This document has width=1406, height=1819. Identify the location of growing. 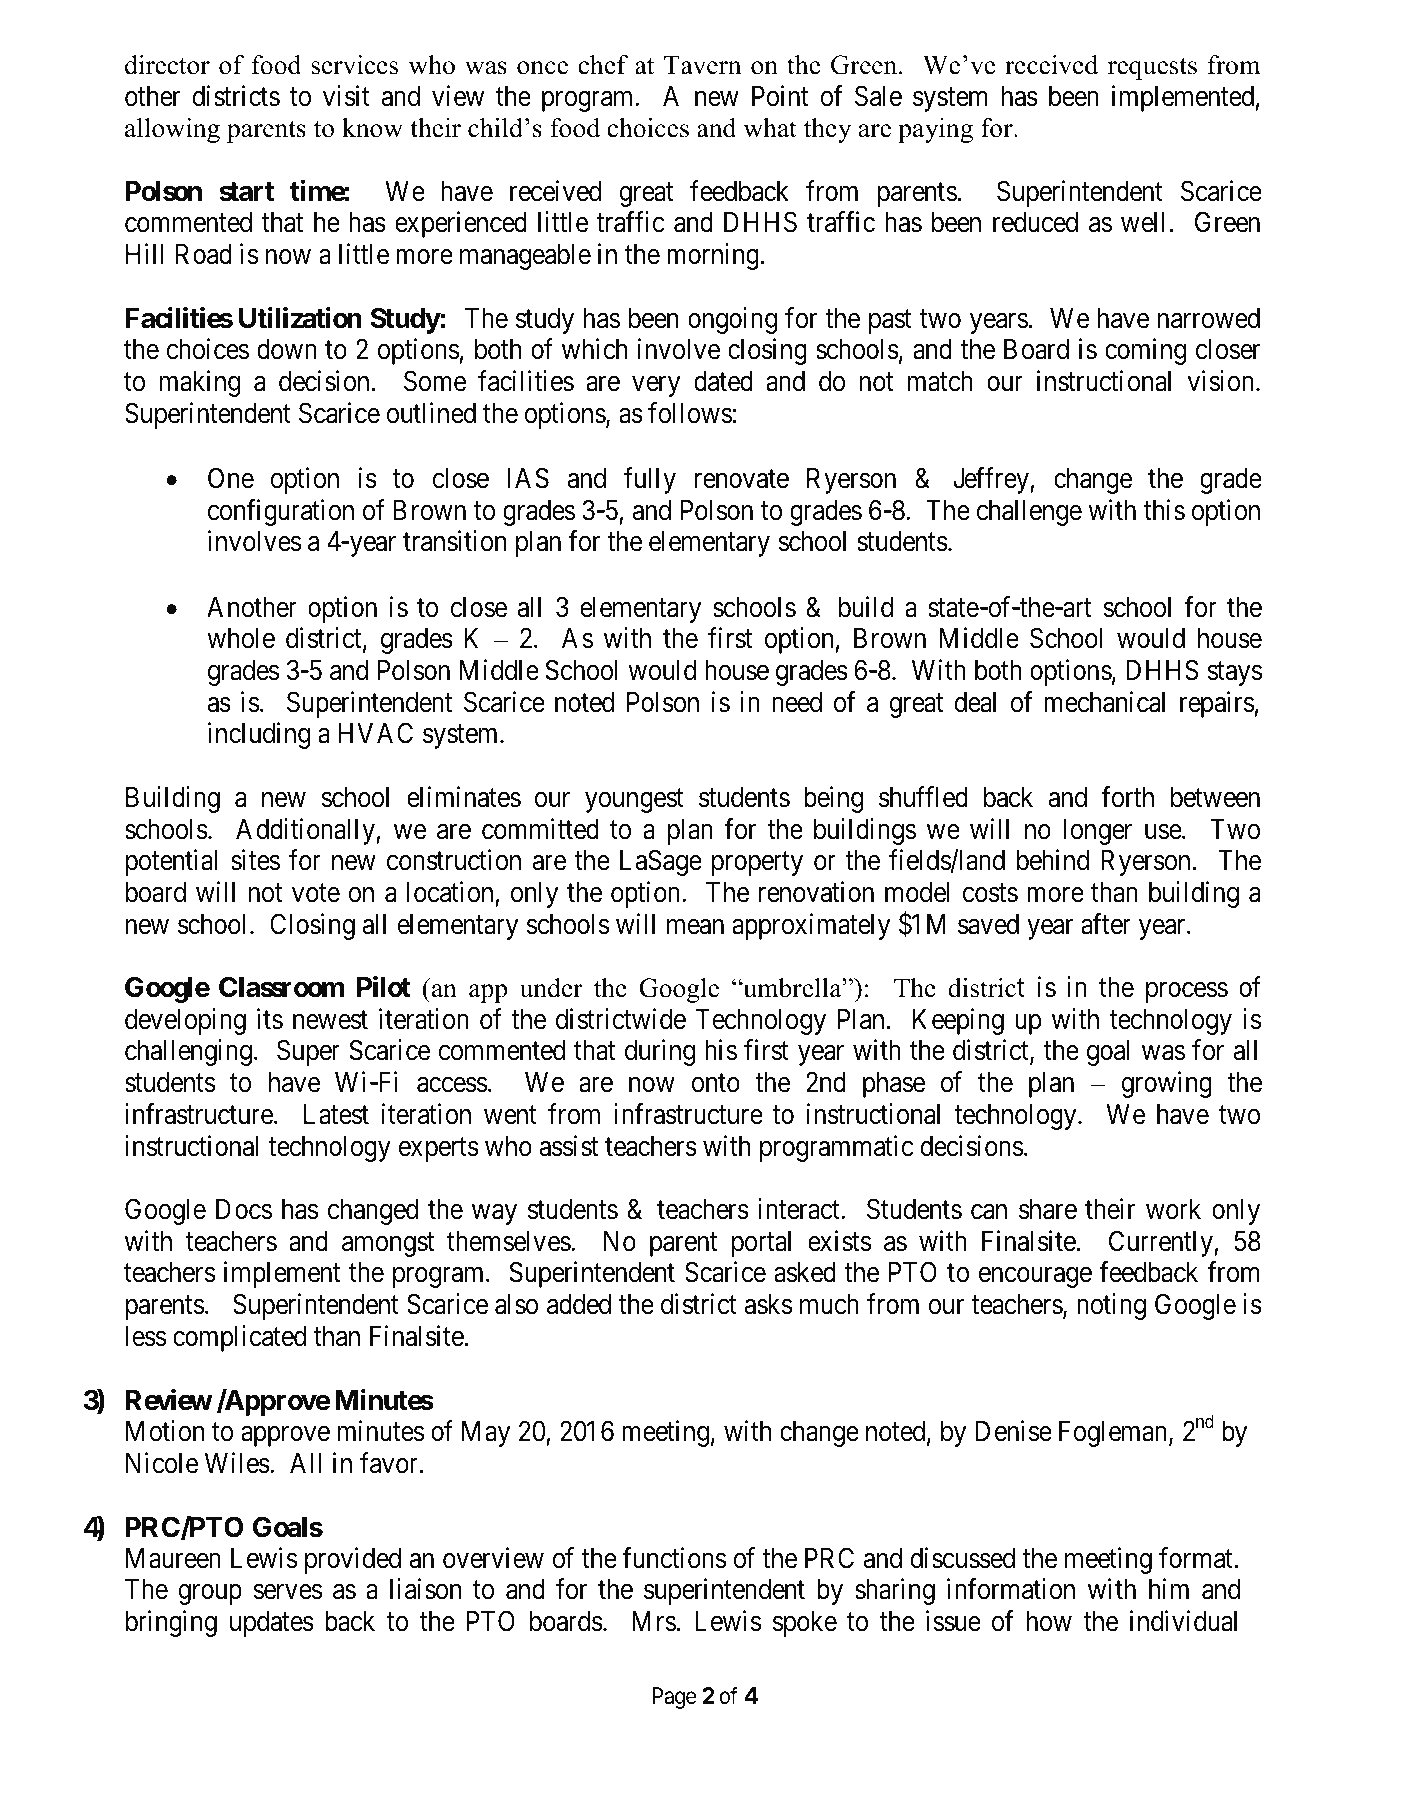
(1166, 1084).
